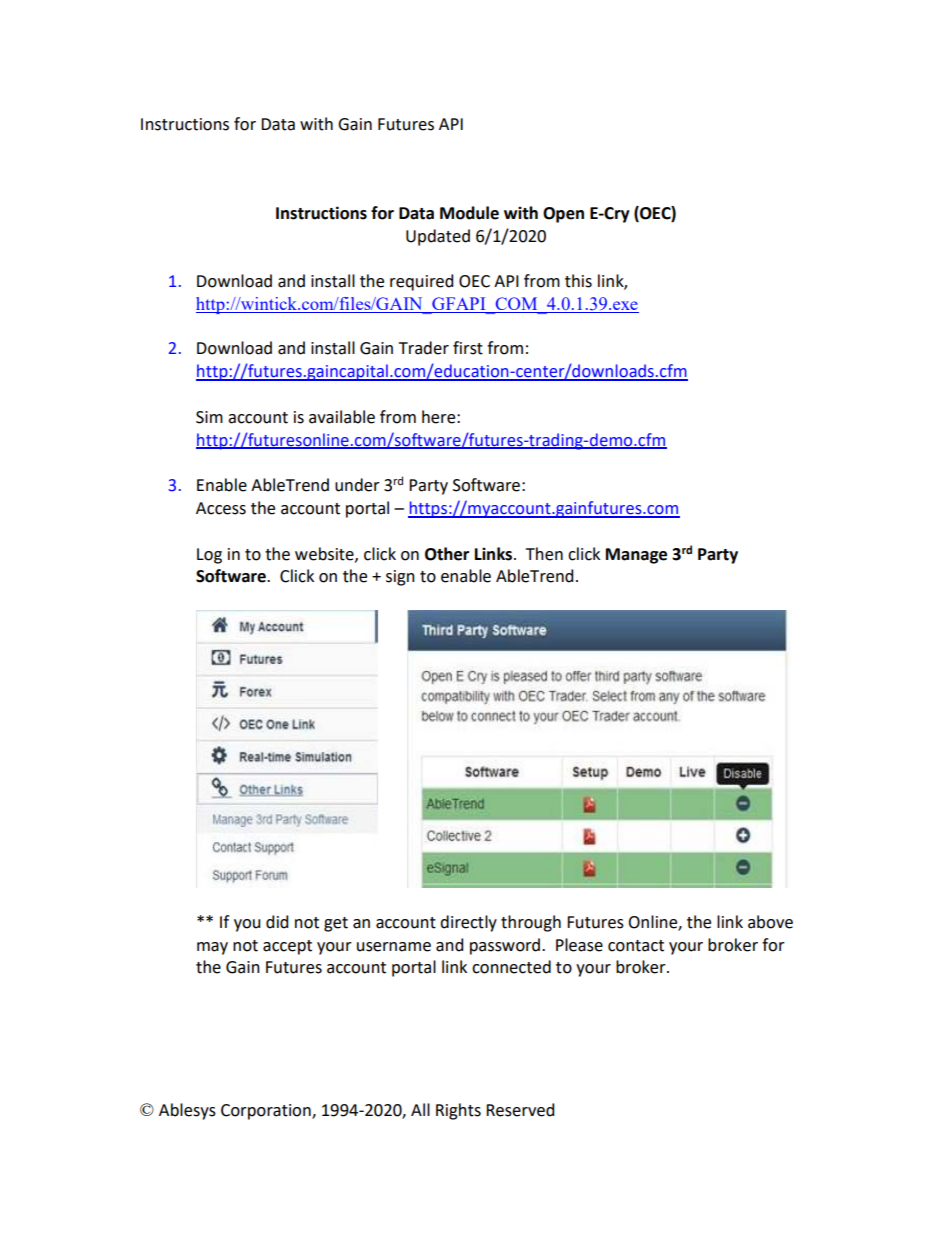 The width and height of the screenshot is (952, 1233). I want to click on Module, so click(469, 213).
